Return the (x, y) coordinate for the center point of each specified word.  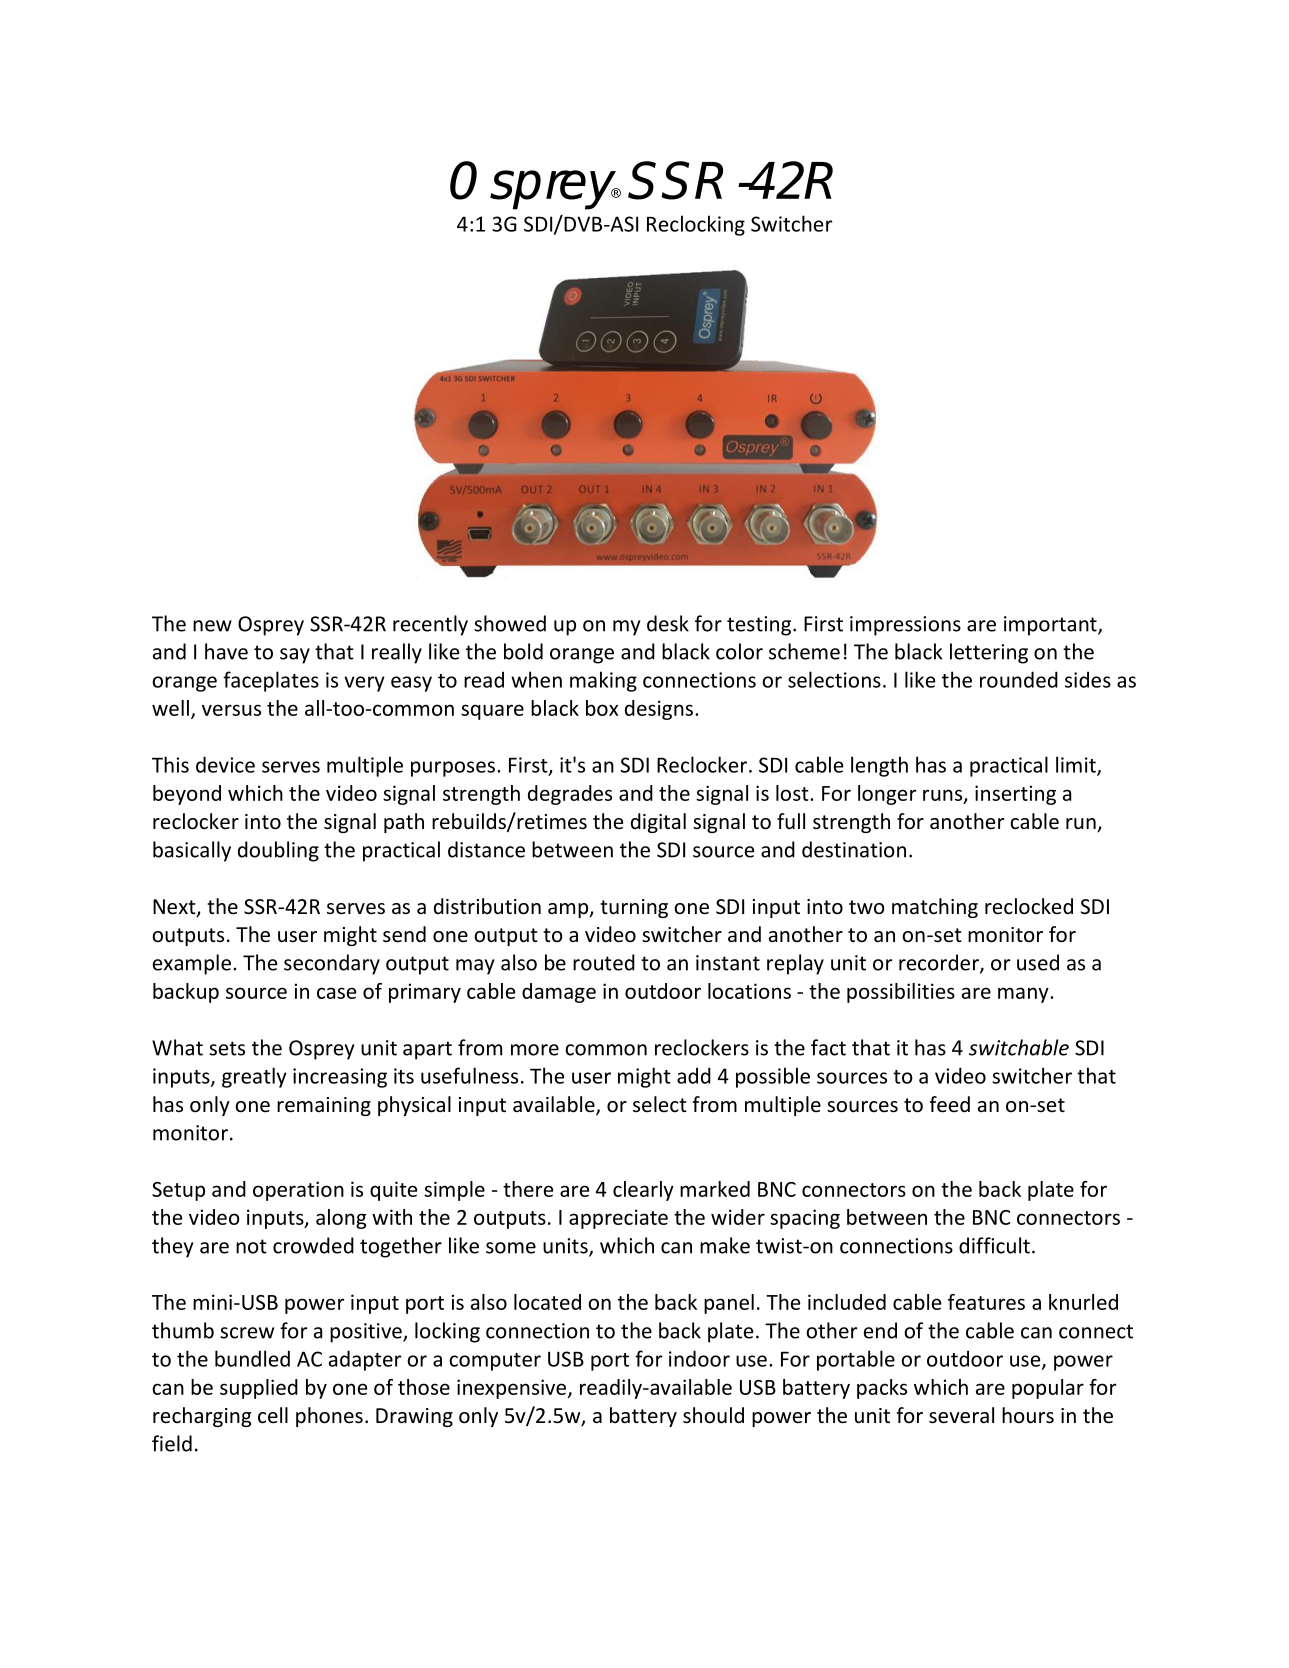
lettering (989, 653)
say (295, 656)
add (694, 1075)
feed (949, 1104)
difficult (994, 1245)
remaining (324, 1106)
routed (604, 962)
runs (944, 796)
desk (668, 623)
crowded (313, 1245)
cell (273, 1415)
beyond (187, 795)
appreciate (618, 1219)
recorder (940, 963)
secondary (332, 964)
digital (658, 823)
